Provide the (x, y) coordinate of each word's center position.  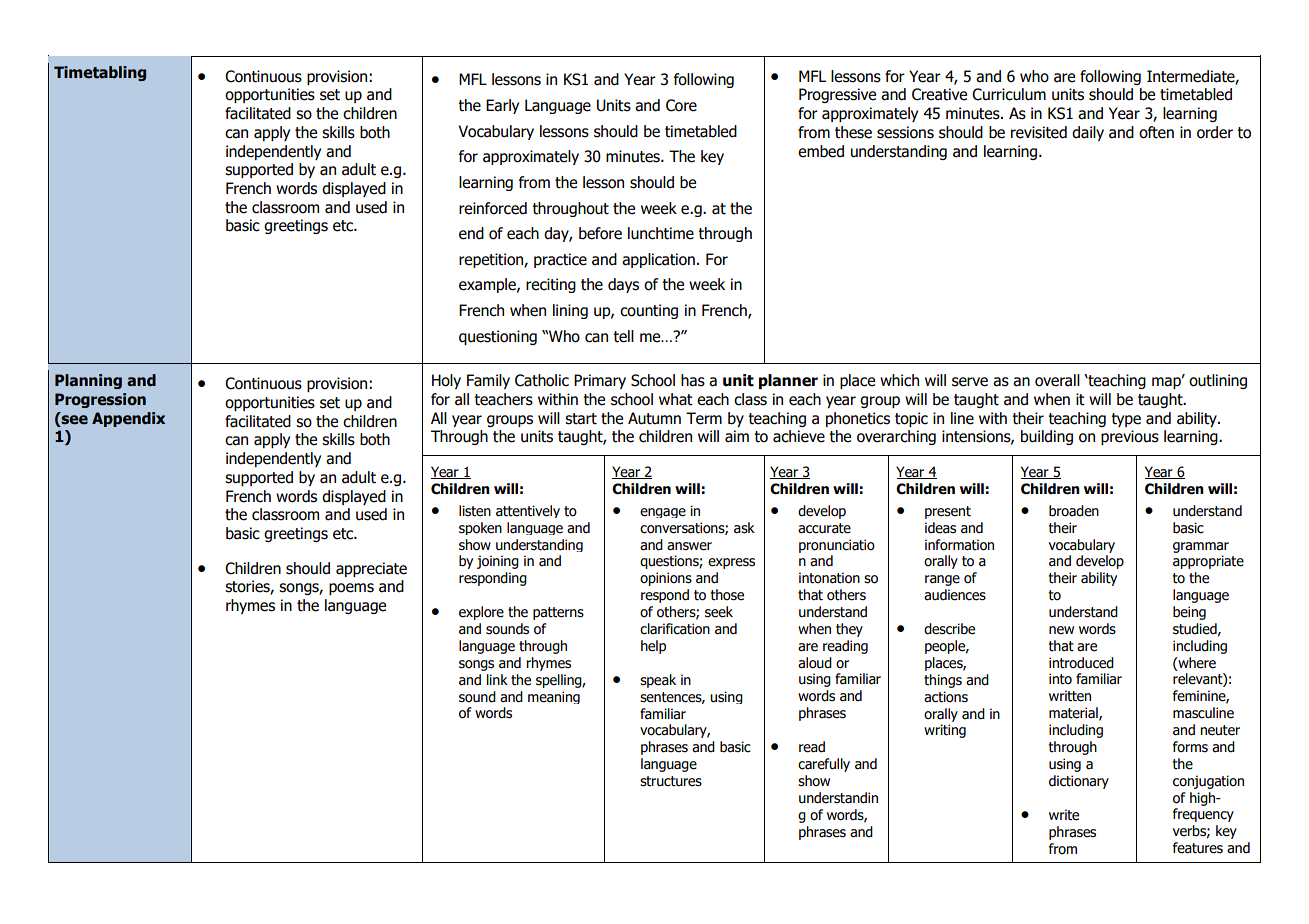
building (1047, 437)
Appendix (128, 419)
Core (681, 105)
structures (671, 781)
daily (1088, 133)
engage (663, 513)
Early (502, 106)
